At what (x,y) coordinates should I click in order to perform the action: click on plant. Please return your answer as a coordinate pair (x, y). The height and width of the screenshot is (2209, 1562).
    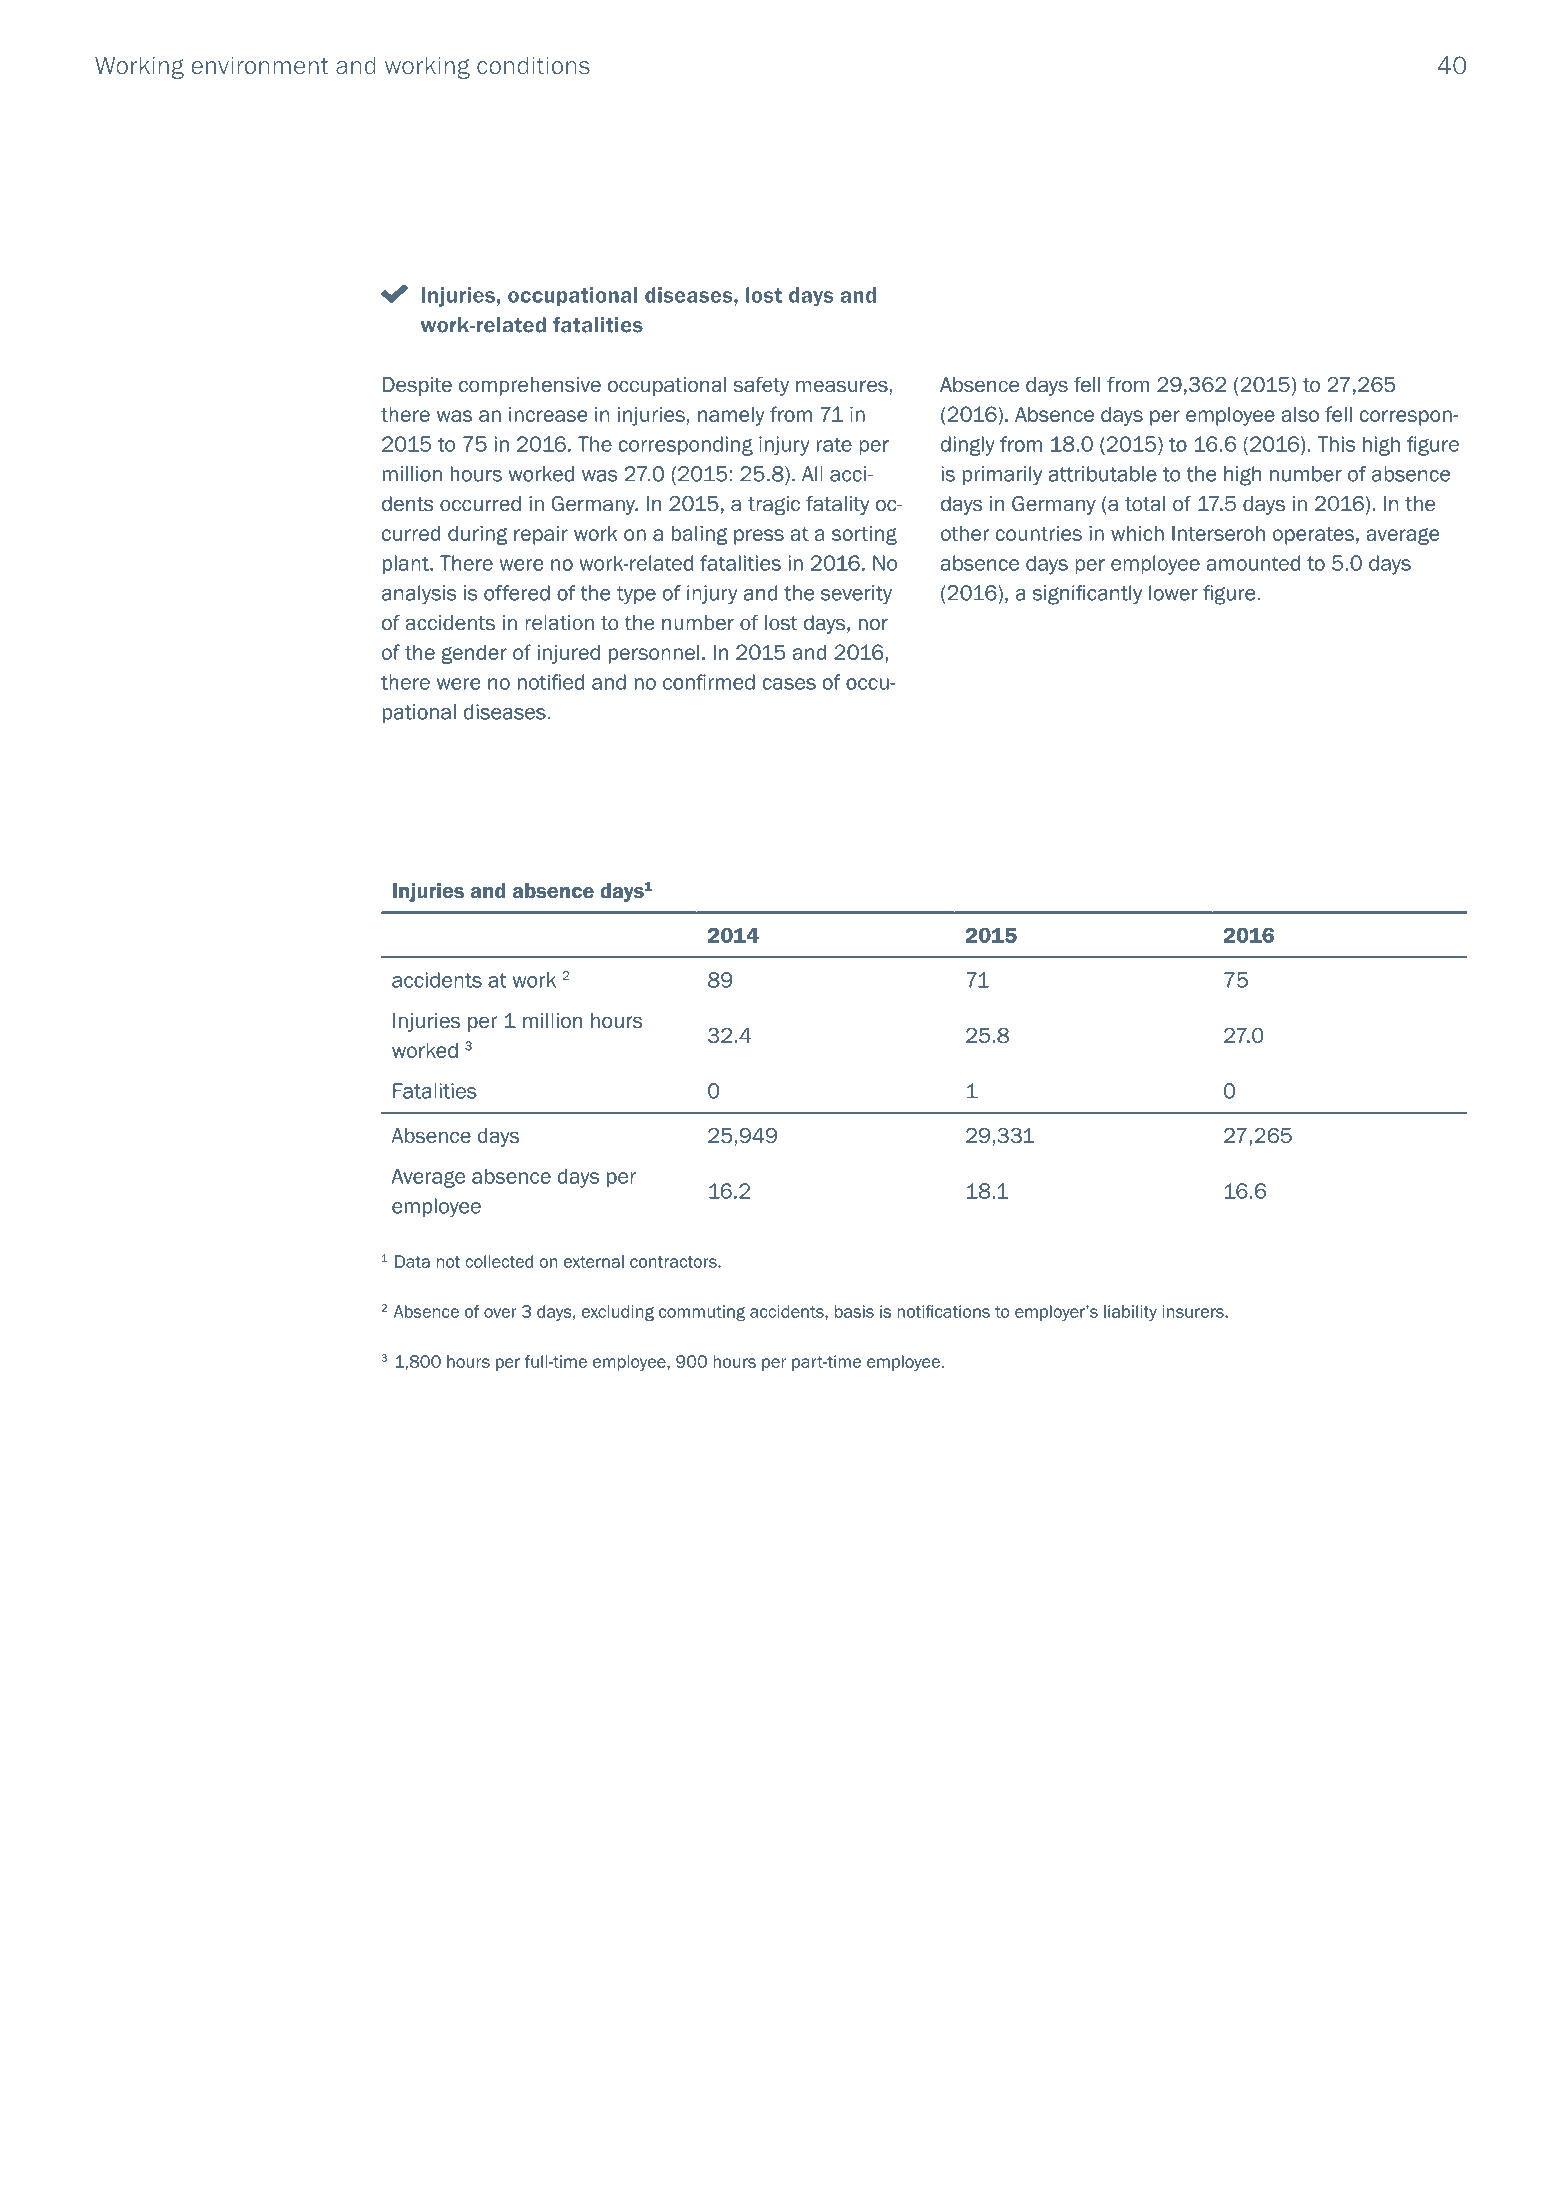
    Looking at the image, I should click on (407, 564).
